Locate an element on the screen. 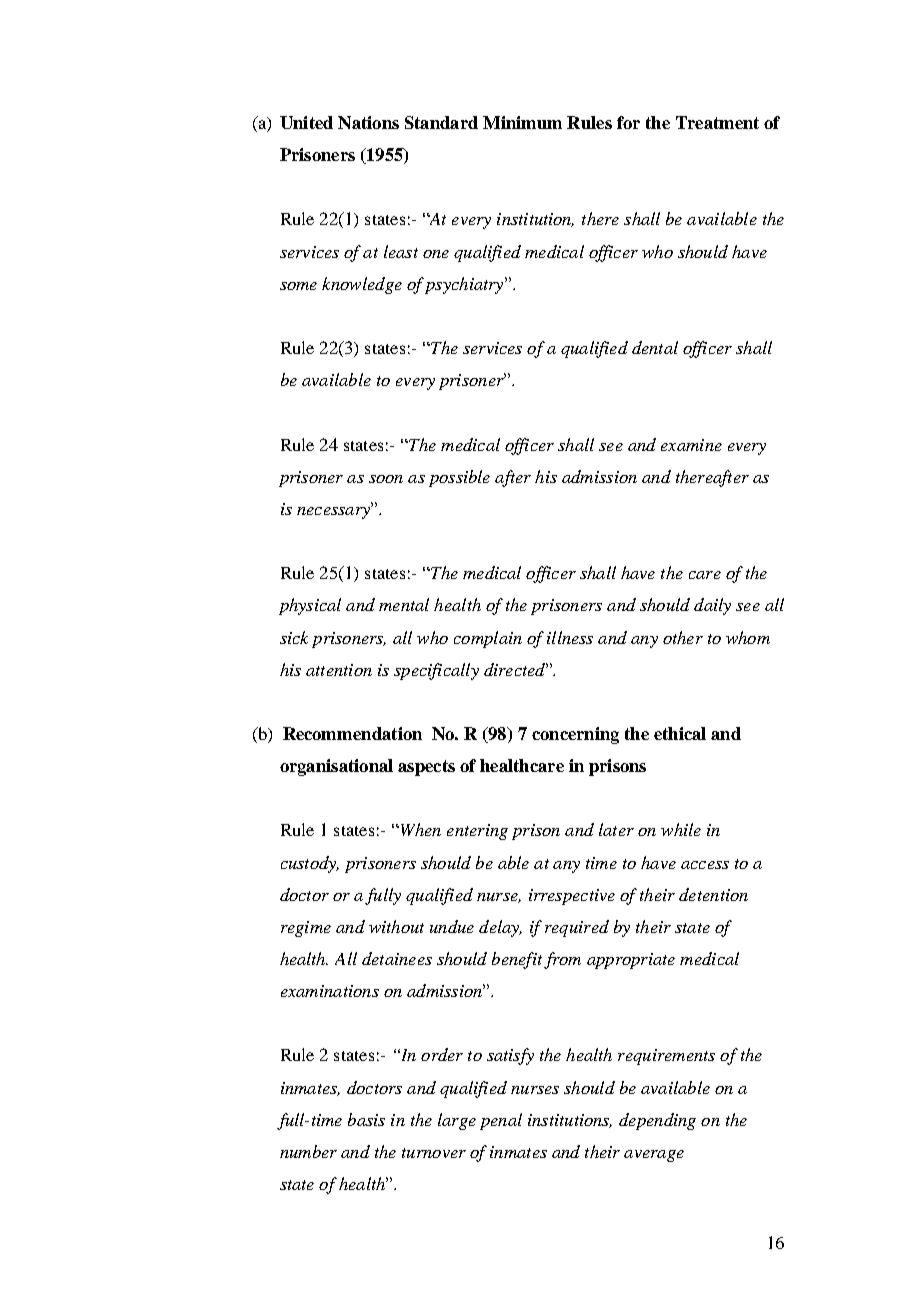 The width and height of the screenshot is (924, 1308). Treatment is located at coordinates (717, 122).
